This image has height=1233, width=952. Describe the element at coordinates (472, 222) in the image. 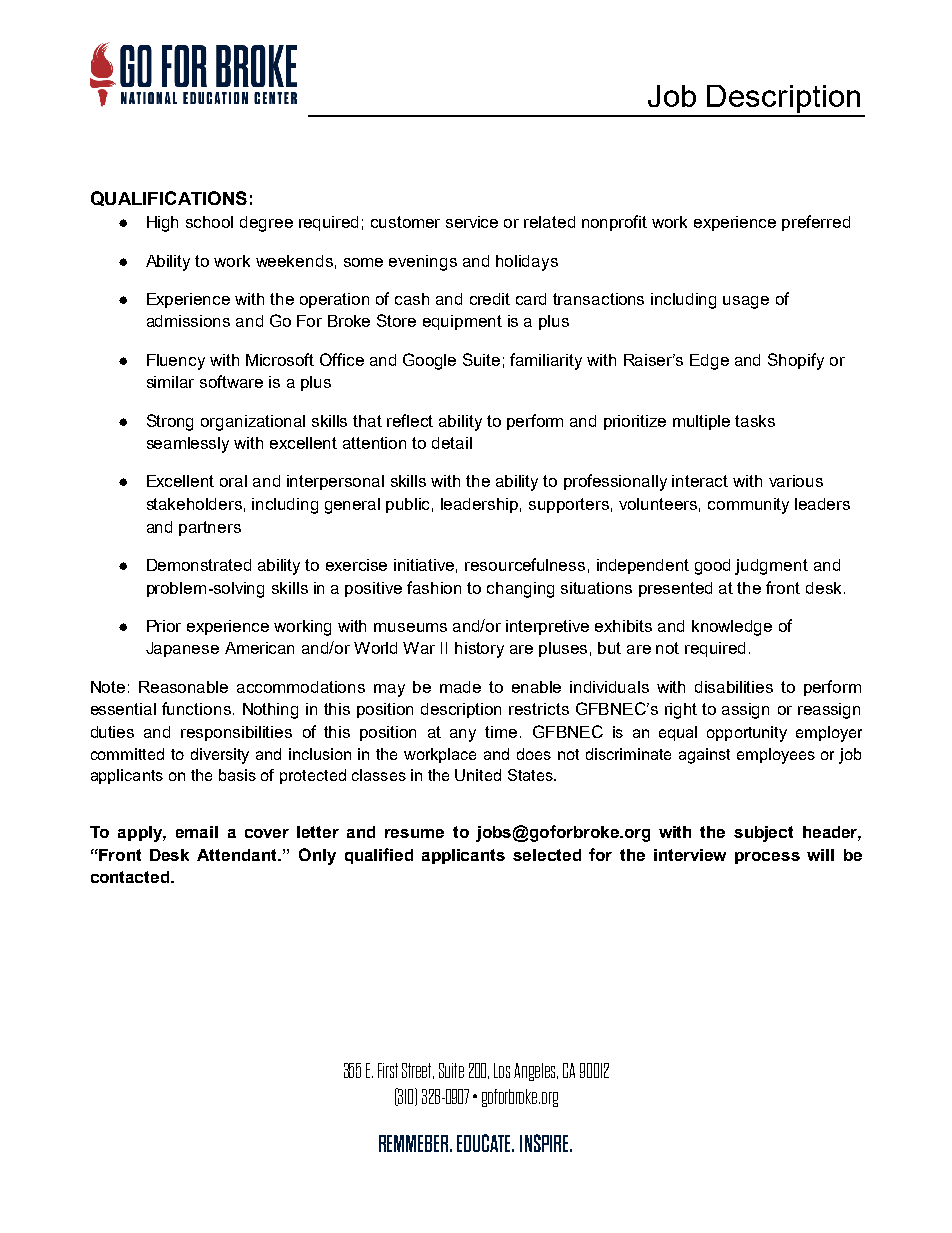

I see `service` at that location.
